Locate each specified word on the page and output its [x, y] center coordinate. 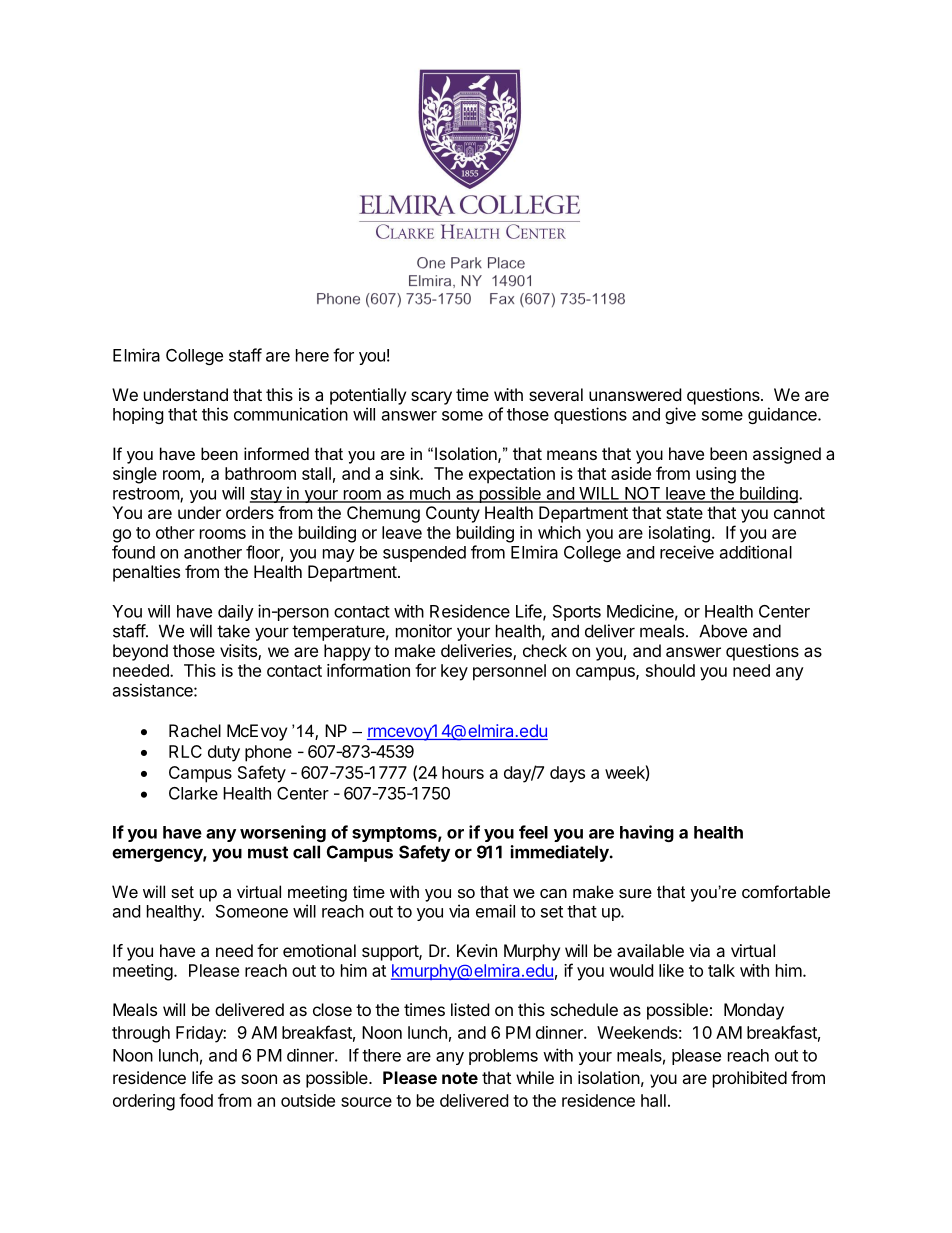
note [460, 1078]
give [680, 415]
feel [533, 832]
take [233, 631]
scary [431, 398]
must [268, 852]
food [196, 1100]
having [647, 833]
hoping [138, 415]
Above [723, 631]
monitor [424, 631]
